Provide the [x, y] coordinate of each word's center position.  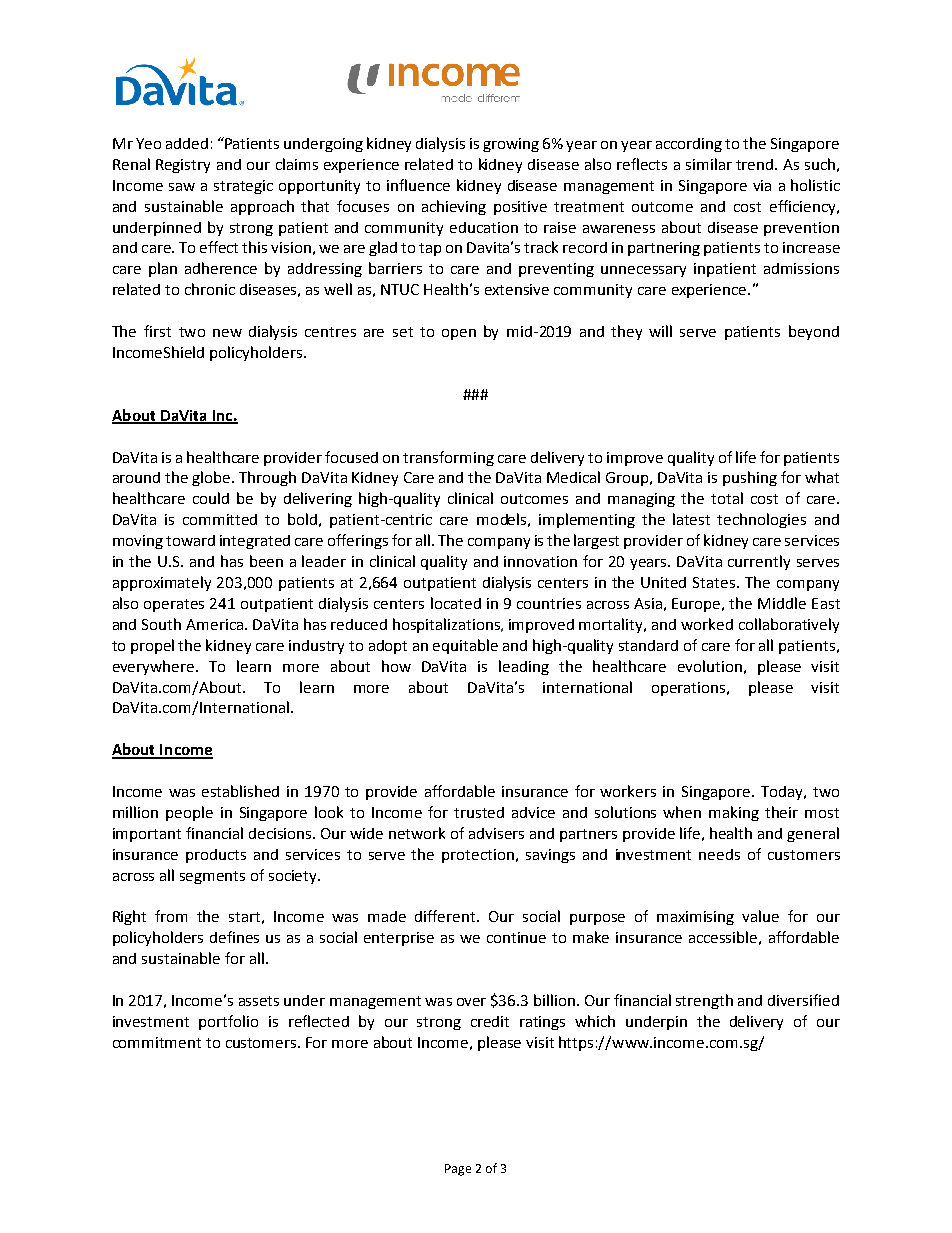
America [216, 624]
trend [756, 164]
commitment [157, 1042]
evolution [710, 666]
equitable [465, 646]
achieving [454, 207]
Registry [183, 166]
